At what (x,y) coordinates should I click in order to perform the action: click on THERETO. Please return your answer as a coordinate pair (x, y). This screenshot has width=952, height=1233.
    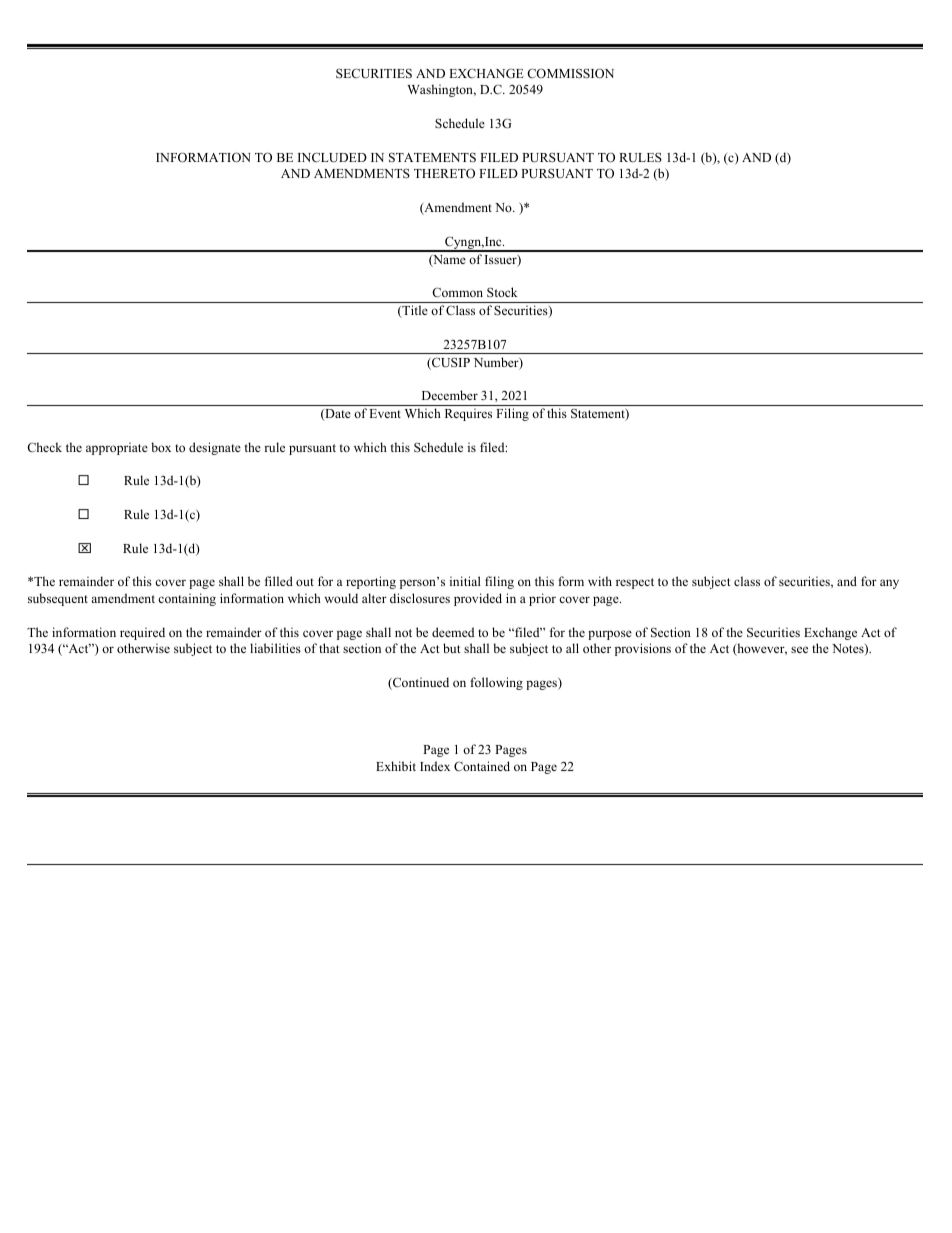
    Looking at the image, I should click on (444, 173).
